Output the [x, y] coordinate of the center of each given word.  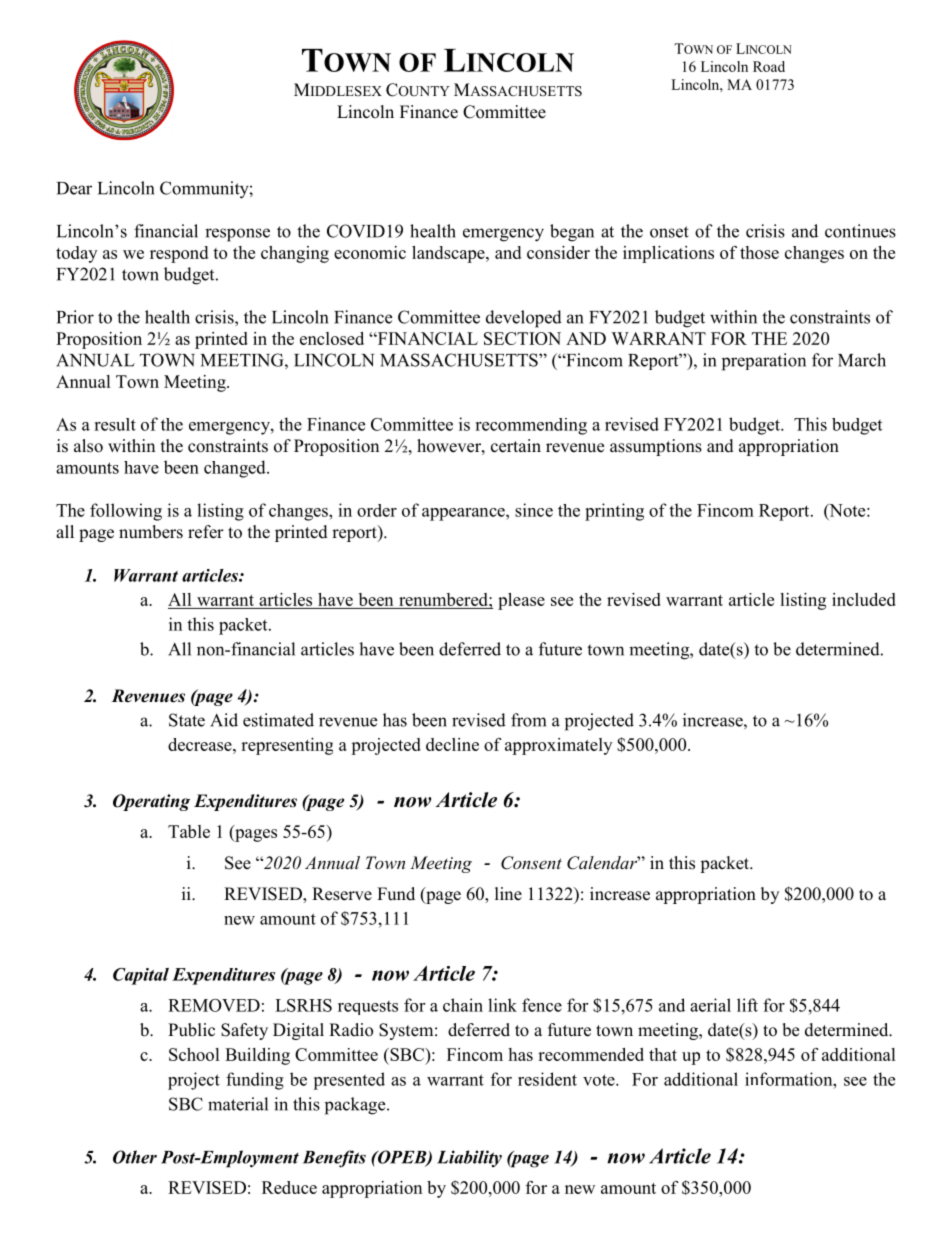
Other [135, 1157]
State [187, 720]
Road [769, 66]
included [864, 599]
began [572, 233]
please [521, 601]
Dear [74, 188]
